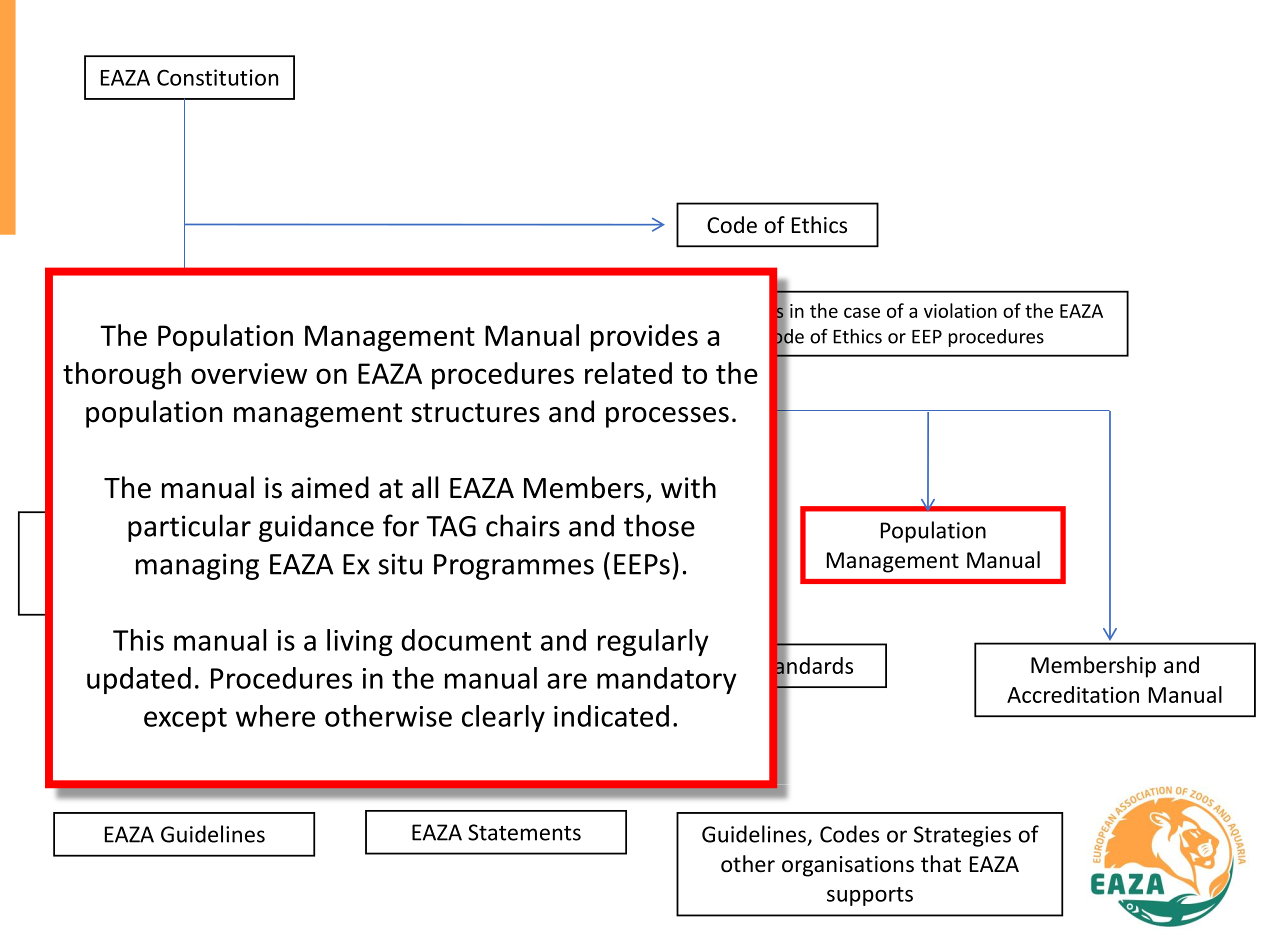  I want to click on organisations, so click(848, 866).
